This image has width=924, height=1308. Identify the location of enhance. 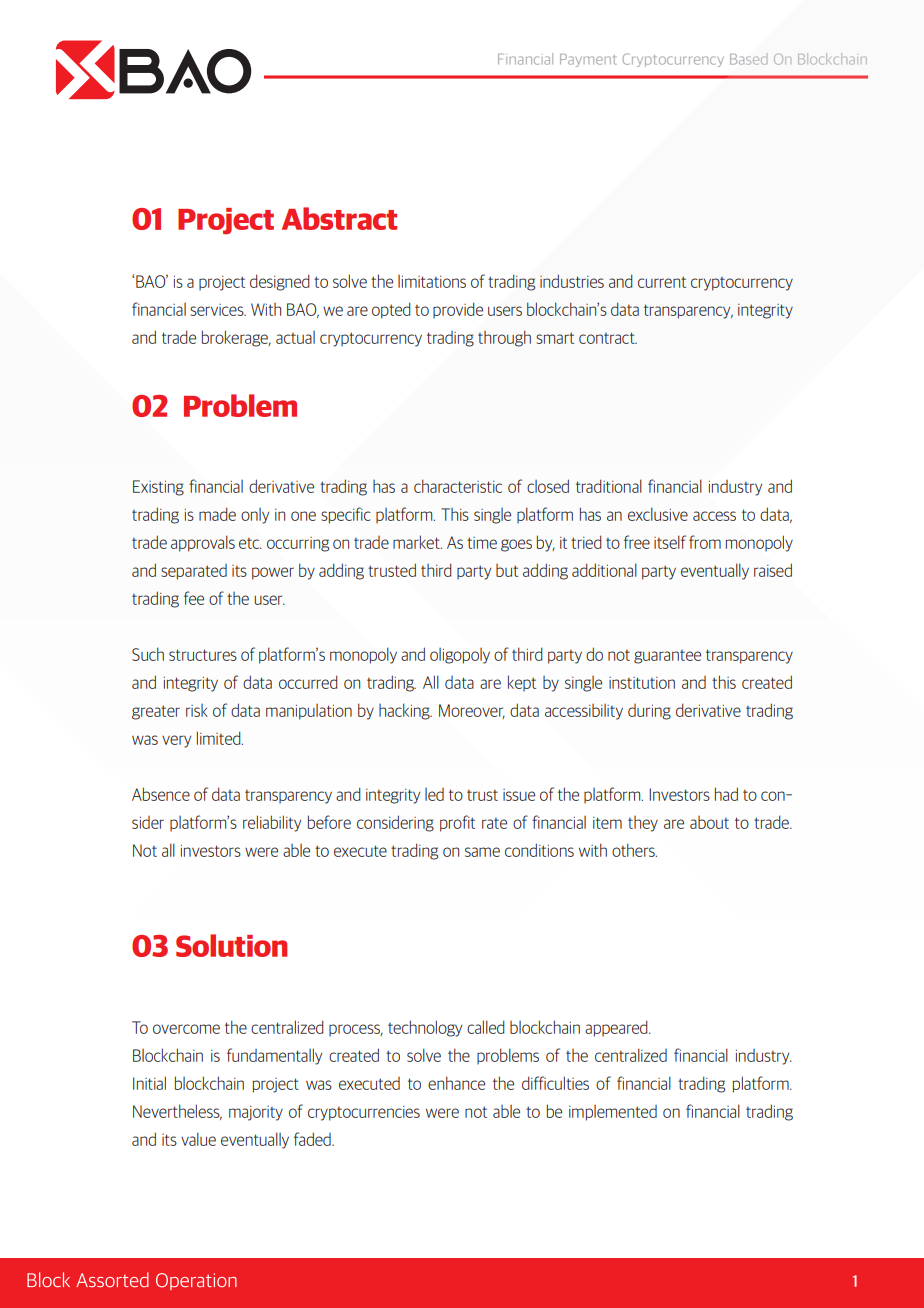
(456, 1083).
